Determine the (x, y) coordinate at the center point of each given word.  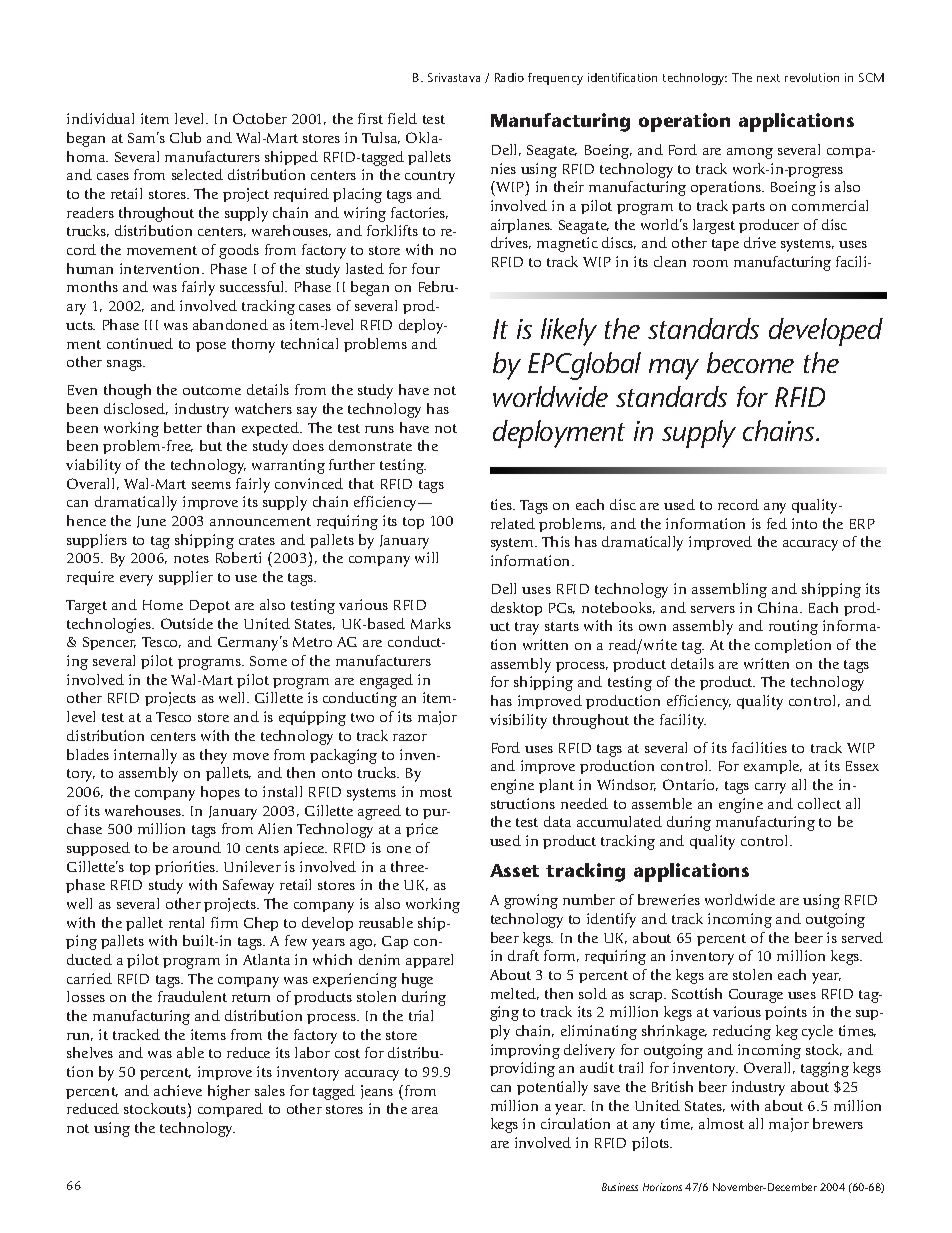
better (183, 427)
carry (770, 788)
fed (777, 523)
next (768, 78)
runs (379, 429)
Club (185, 137)
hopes (220, 793)
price (422, 830)
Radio (509, 77)
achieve (178, 1090)
